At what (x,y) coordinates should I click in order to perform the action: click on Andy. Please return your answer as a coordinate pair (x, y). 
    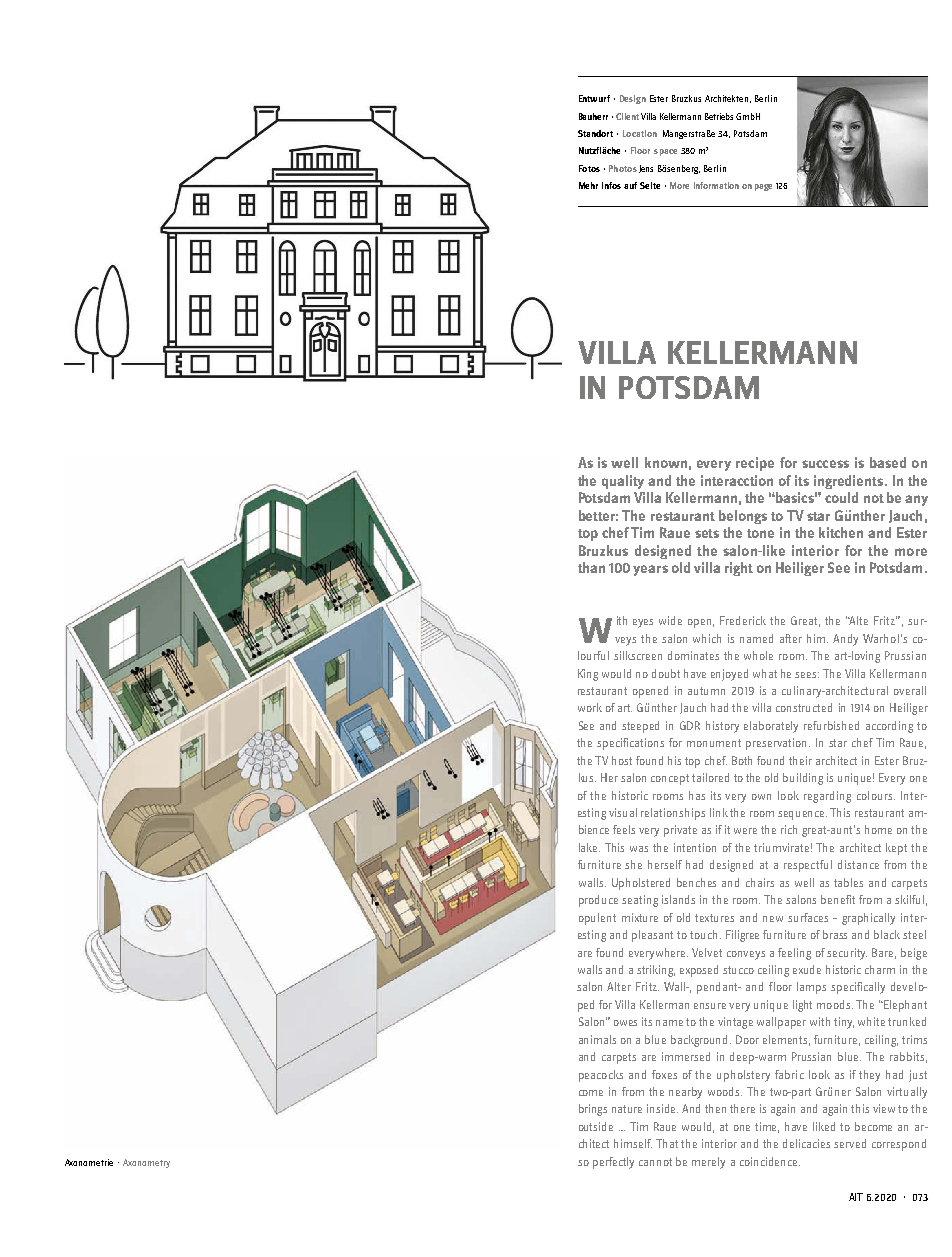
    Looking at the image, I should click on (845, 640).
